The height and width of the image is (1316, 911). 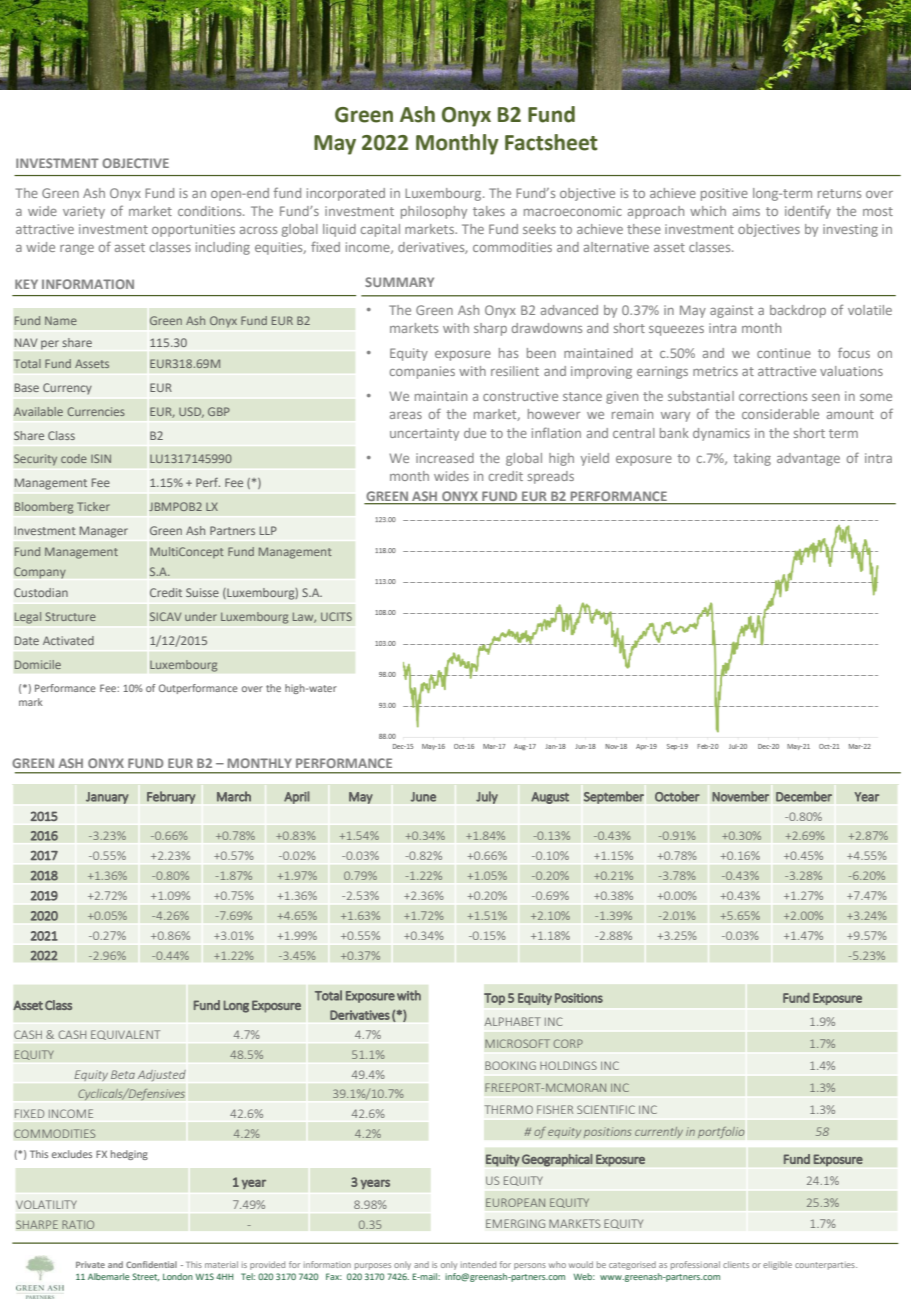 I want to click on philosophy, so click(x=434, y=212).
